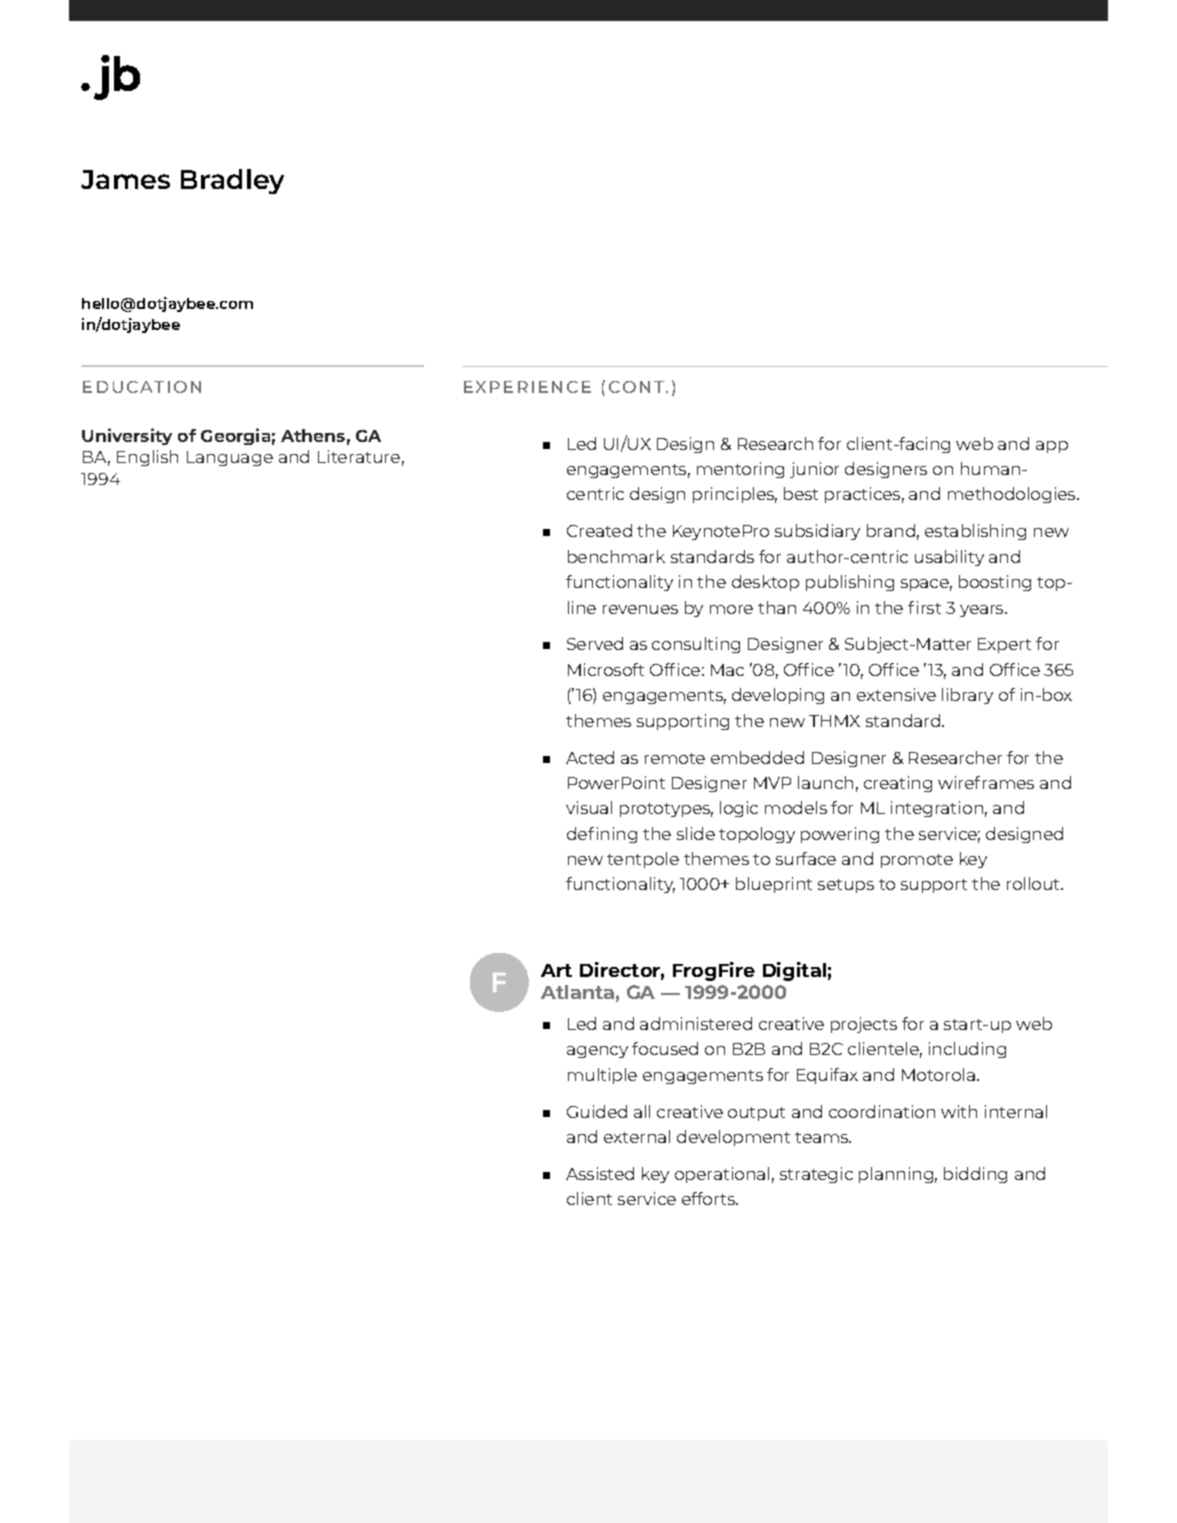 The height and width of the document is (1523, 1177). Describe the element at coordinates (602, 835) in the document. I see `defining` at that location.
